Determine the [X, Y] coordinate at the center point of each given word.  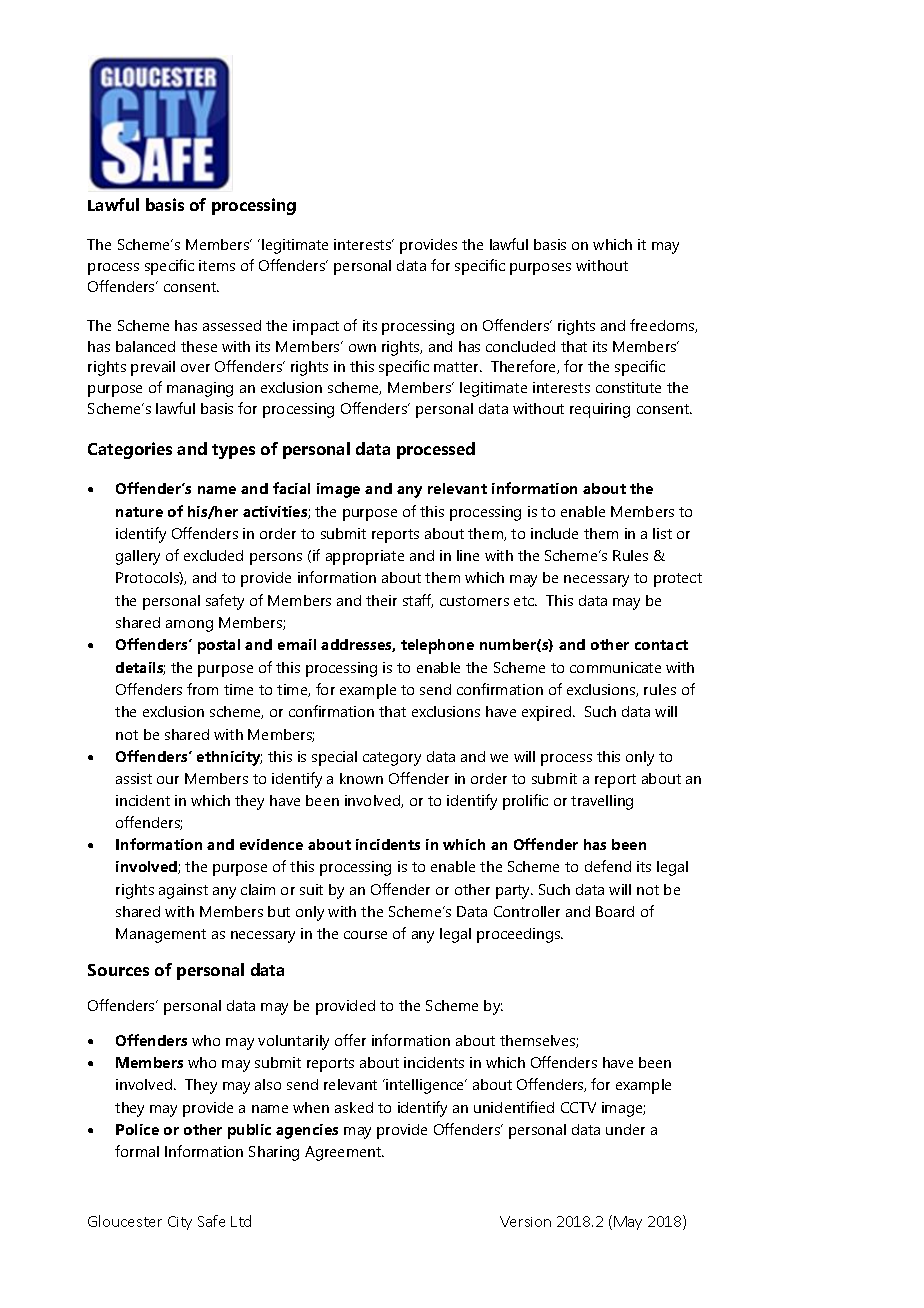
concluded [520, 346]
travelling [602, 802]
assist [134, 778]
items [217, 265]
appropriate [365, 557]
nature [139, 512]
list [662, 533]
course [365, 935]
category [392, 759]
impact [316, 327]
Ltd [241, 1221]
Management [161, 935]
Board [615, 911]
